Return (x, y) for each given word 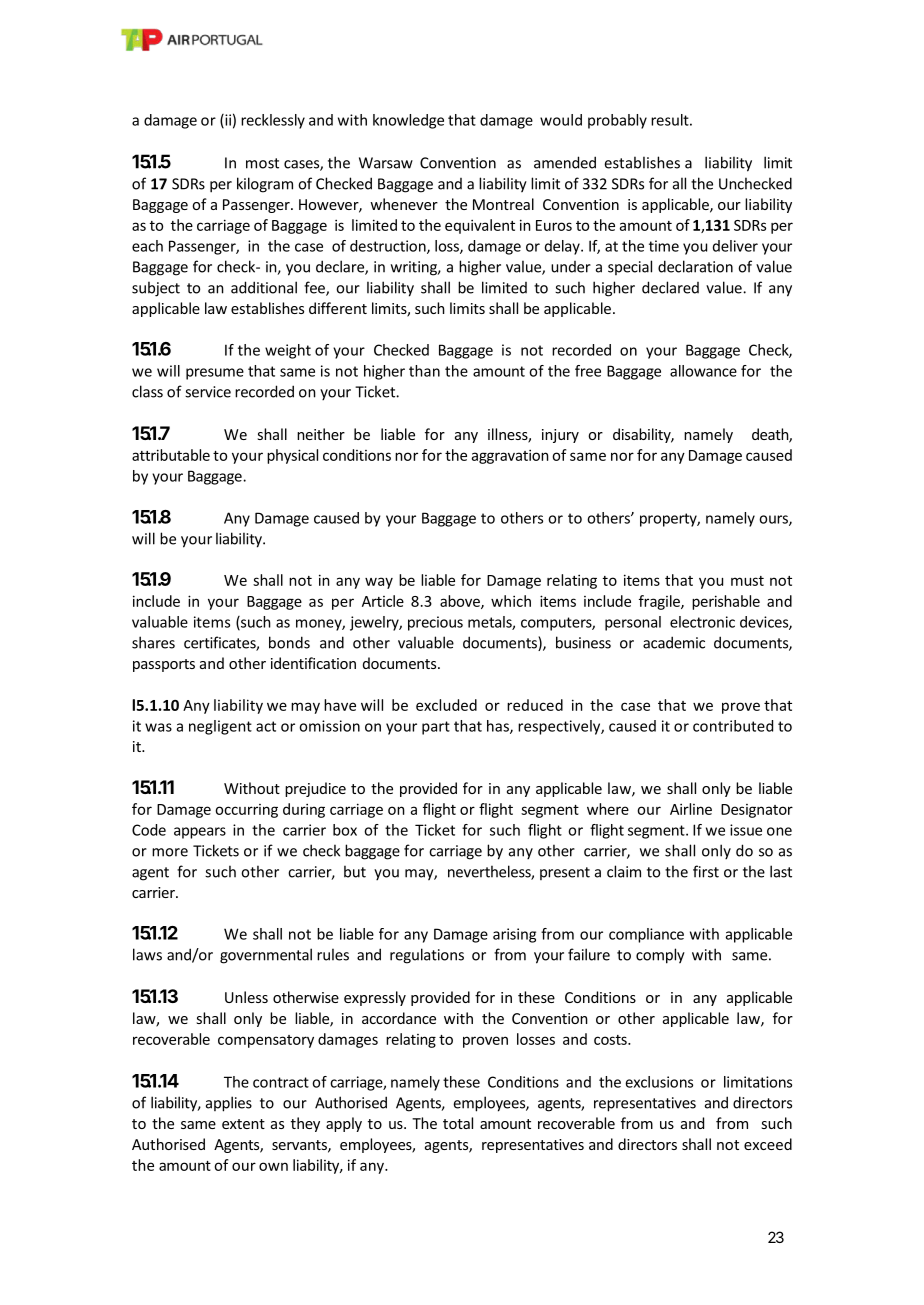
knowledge (408, 121)
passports (164, 665)
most (262, 163)
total (458, 1123)
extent (243, 1124)
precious (435, 623)
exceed (768, 1144)
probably (617, 121)
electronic (702, 622)
